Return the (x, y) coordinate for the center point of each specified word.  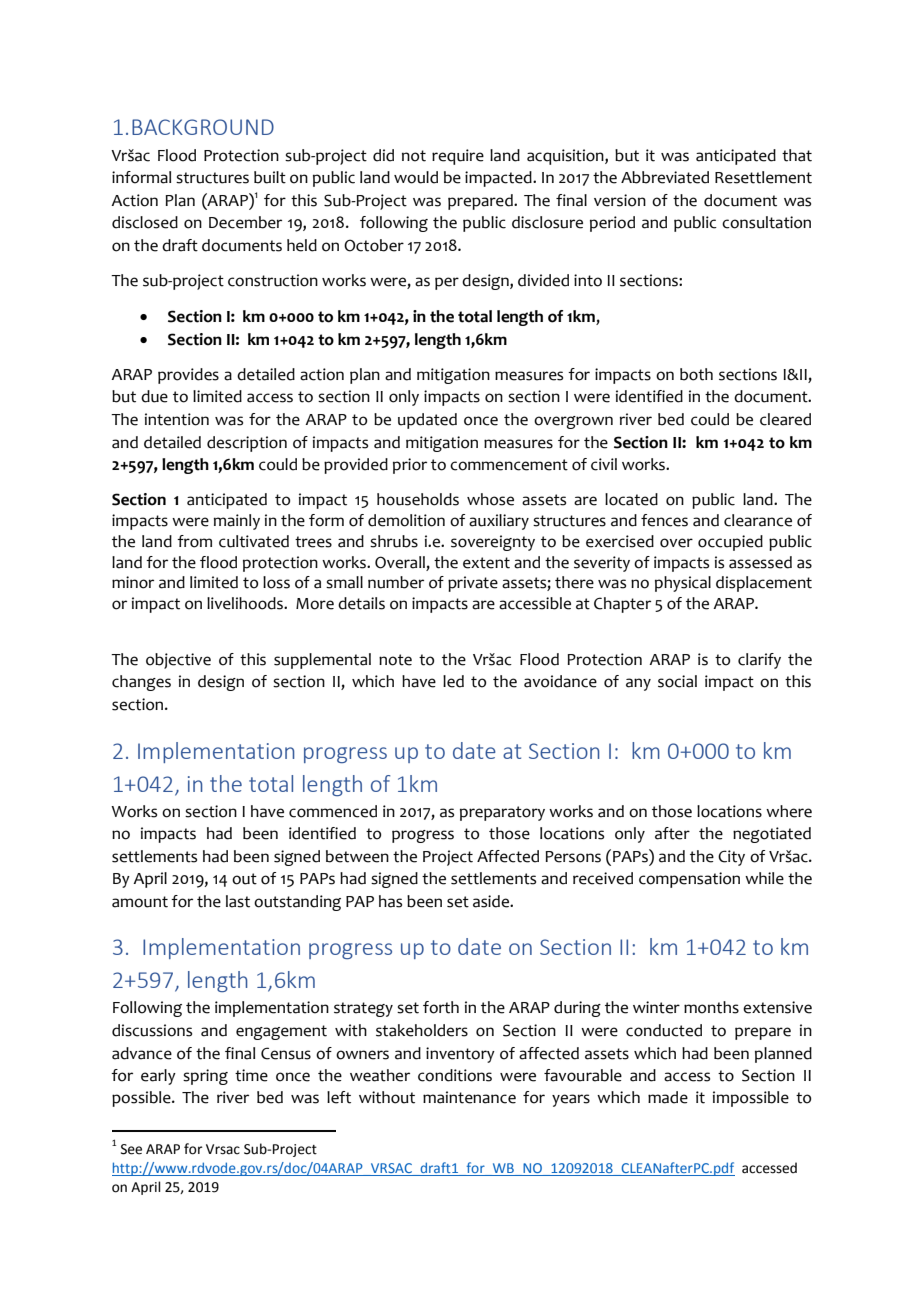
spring (205, 1077)
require (458, 157)
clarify (759, 661)
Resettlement (763, 177)
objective (178, 661)
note (395, 660)
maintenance (469, 1097)
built (270, 177)
